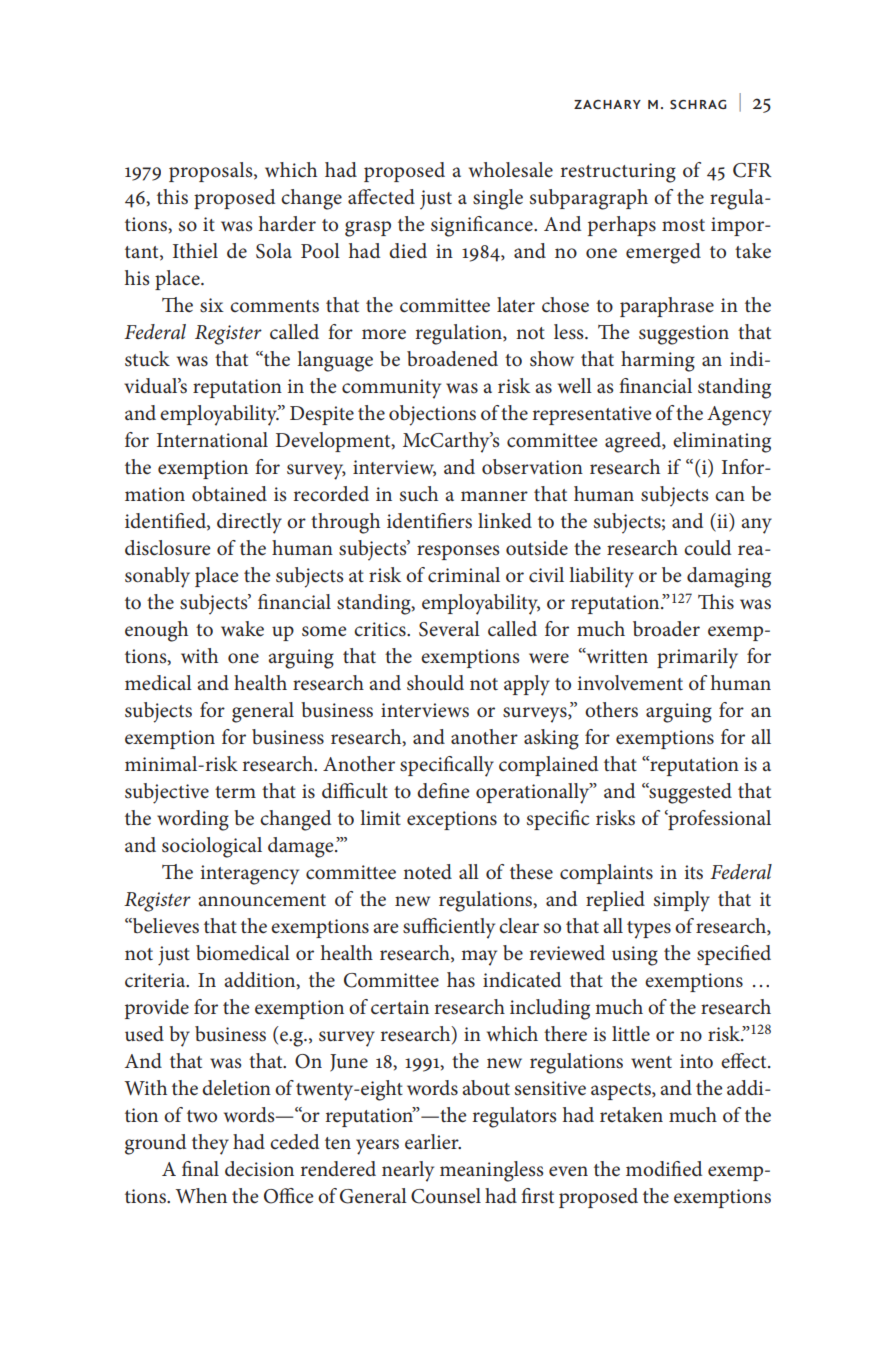  What do you see at coordinates (618, 173) in the document?
I see `restructuring` at bounding box center [618, 173].
